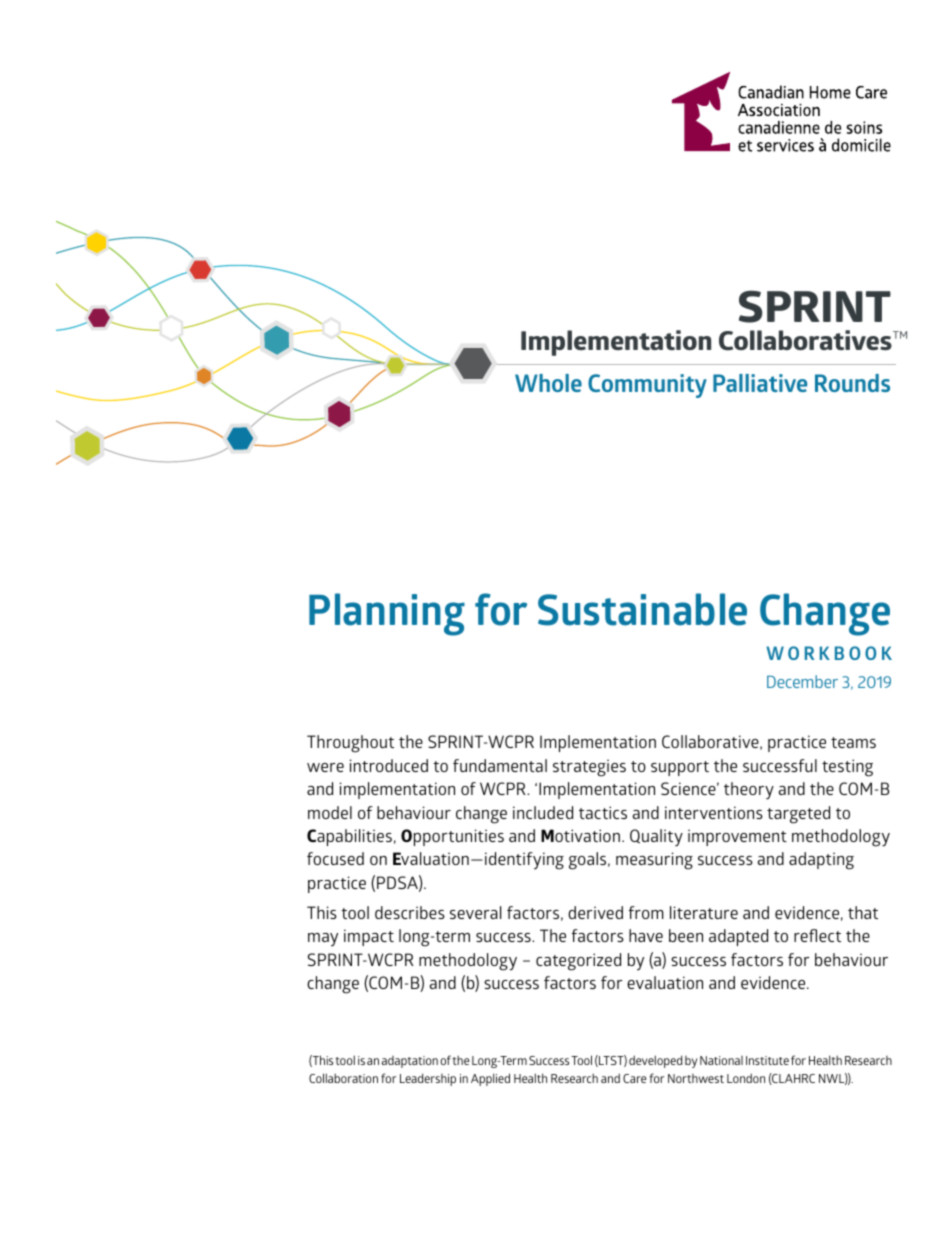 The image size is (952, 1233). What do you see at coordinates (387, 614) in the page?
I see `Planning` at bounding box center [387, 614].
